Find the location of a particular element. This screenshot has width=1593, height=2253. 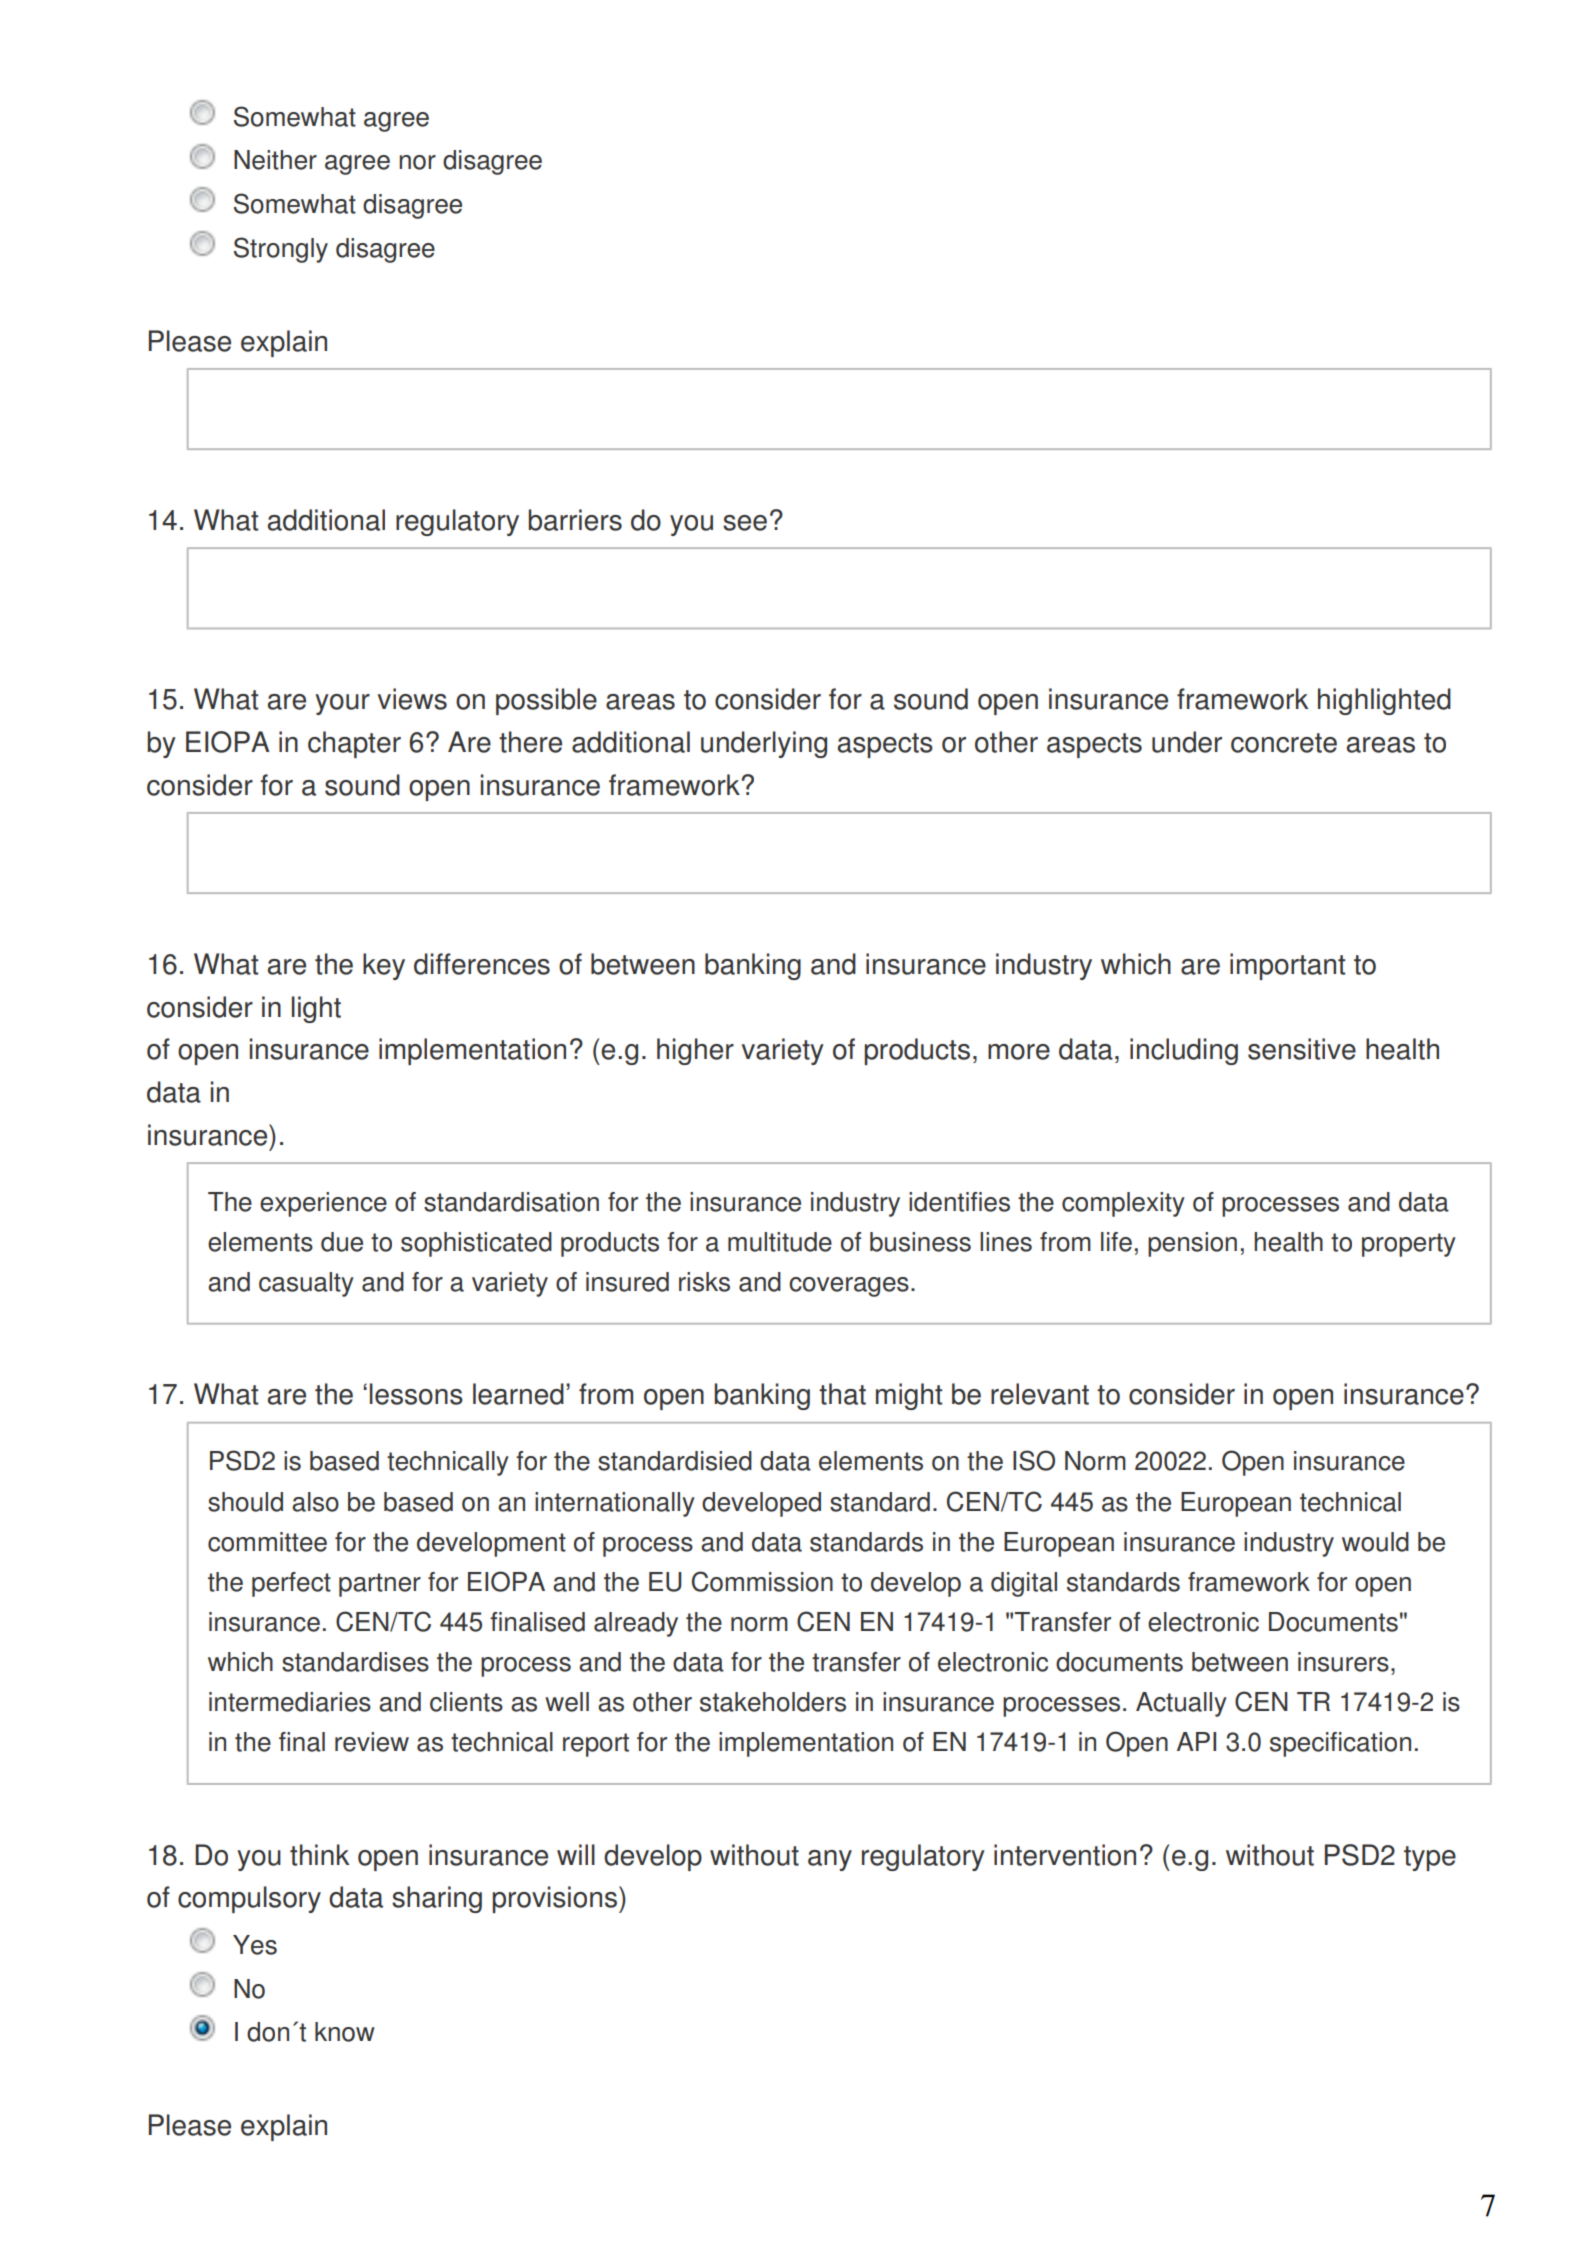

see is located at coordinates (745, 523).
